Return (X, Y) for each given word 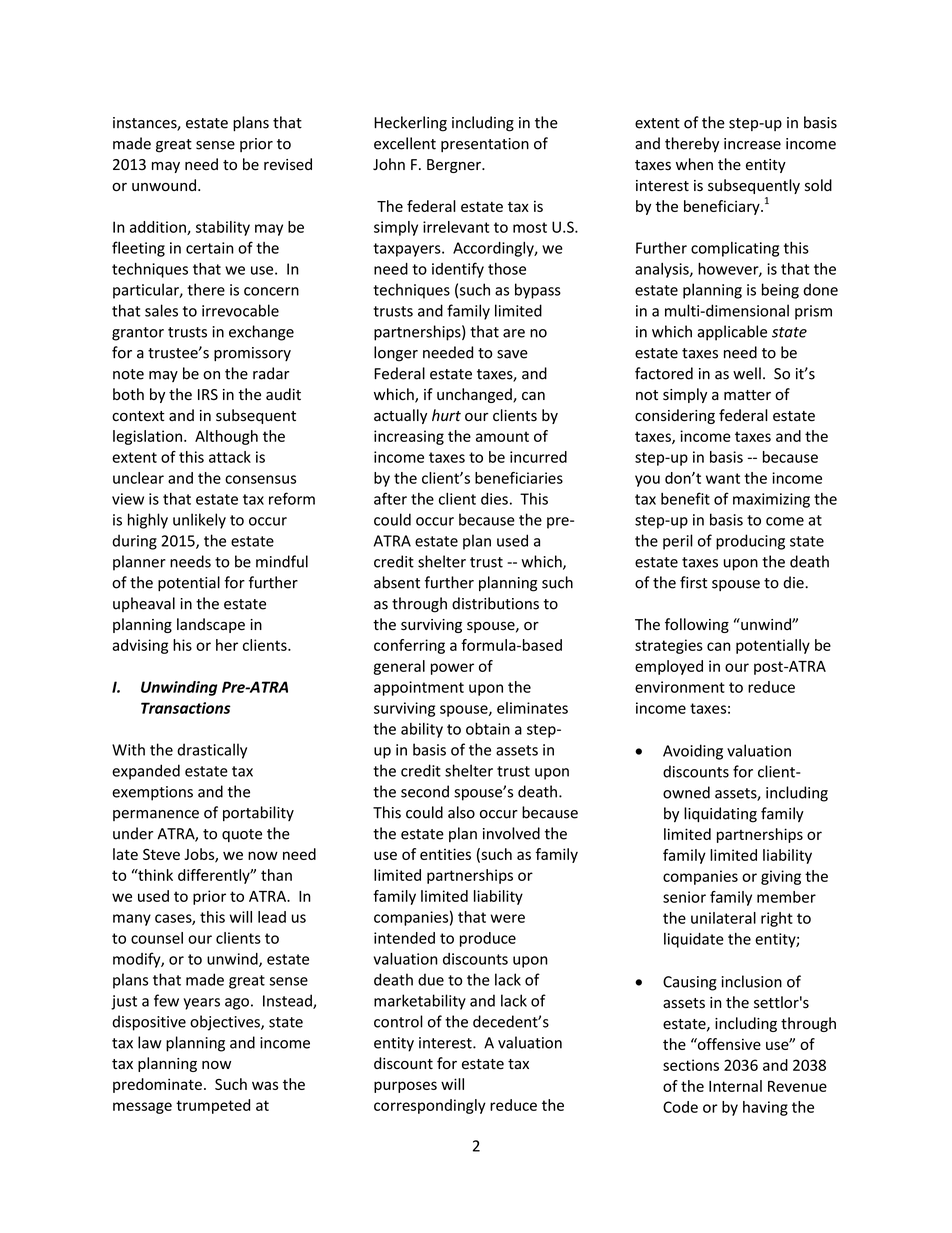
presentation (485, 145)
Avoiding (693, 752)
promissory (252, 354)
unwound (164, 185)
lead (272, 917)
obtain (488, 728)
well (747, 373)
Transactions (186, 708)
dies (494, 499)
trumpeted (213, 1106)
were (508, 918)
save (512, 354)
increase (752, 144)
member (786, 897)
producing (750, 542)
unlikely (199, 521)
